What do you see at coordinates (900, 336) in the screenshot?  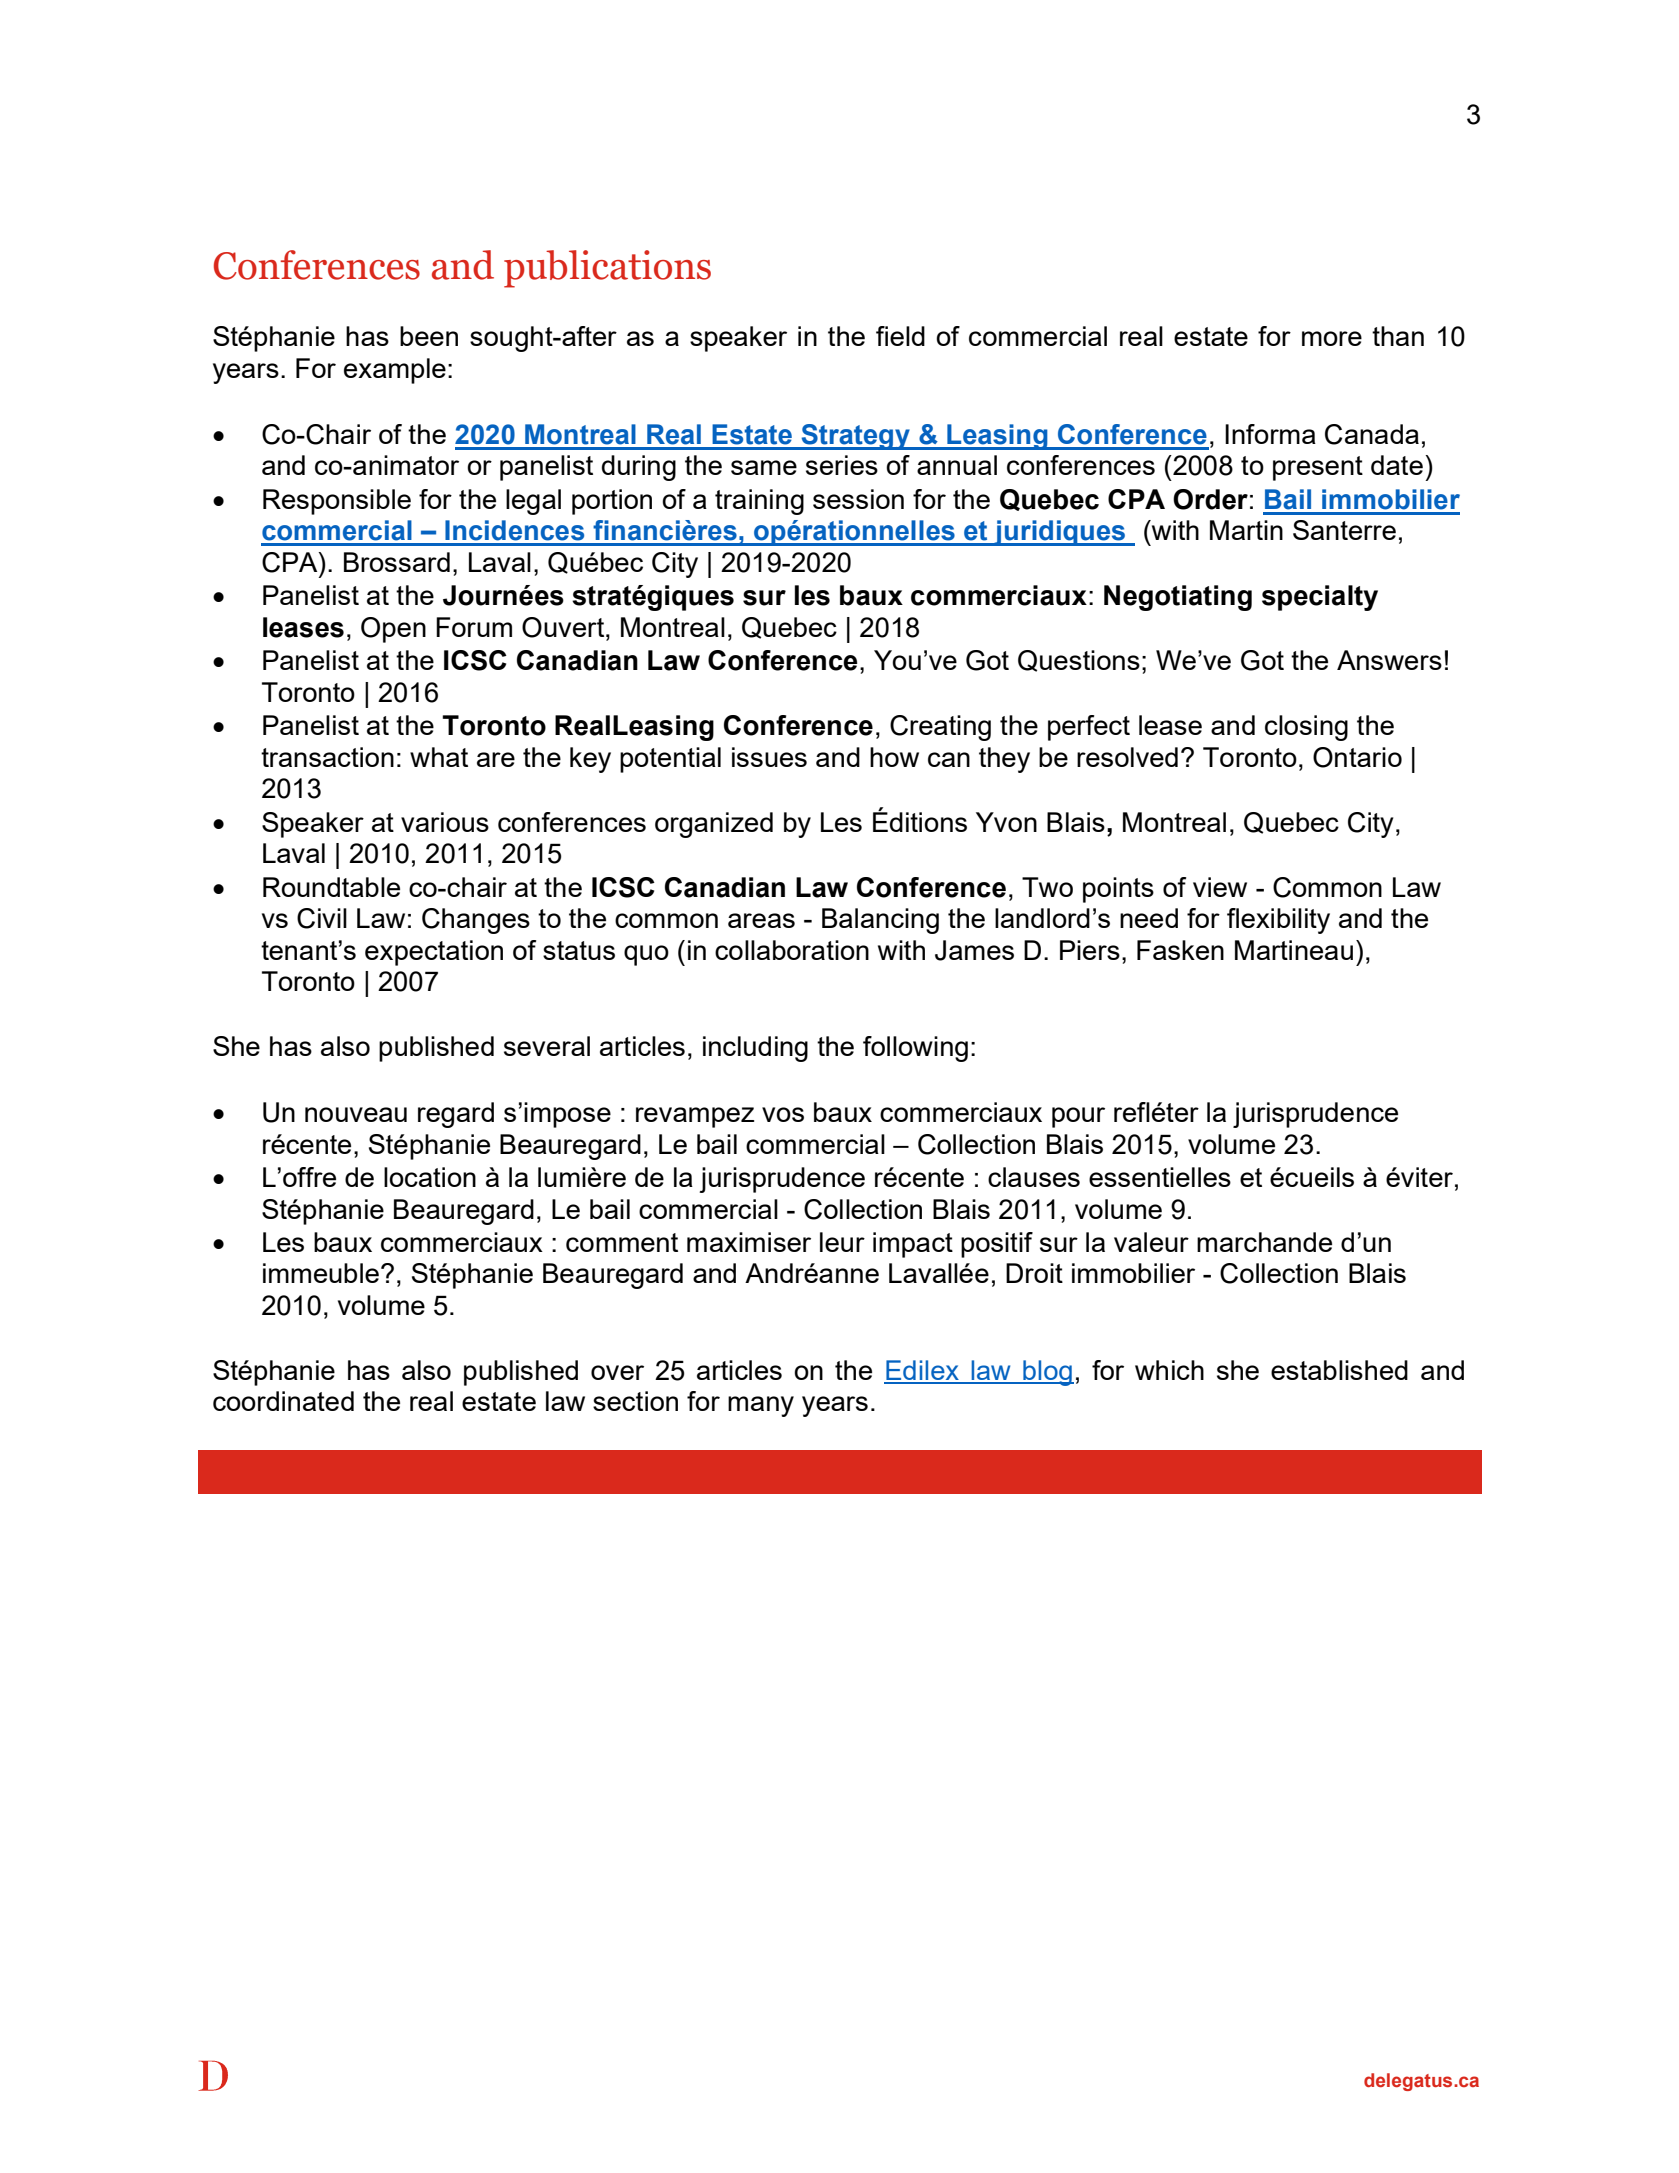 I see `field` at bounding box center [900, 336].
